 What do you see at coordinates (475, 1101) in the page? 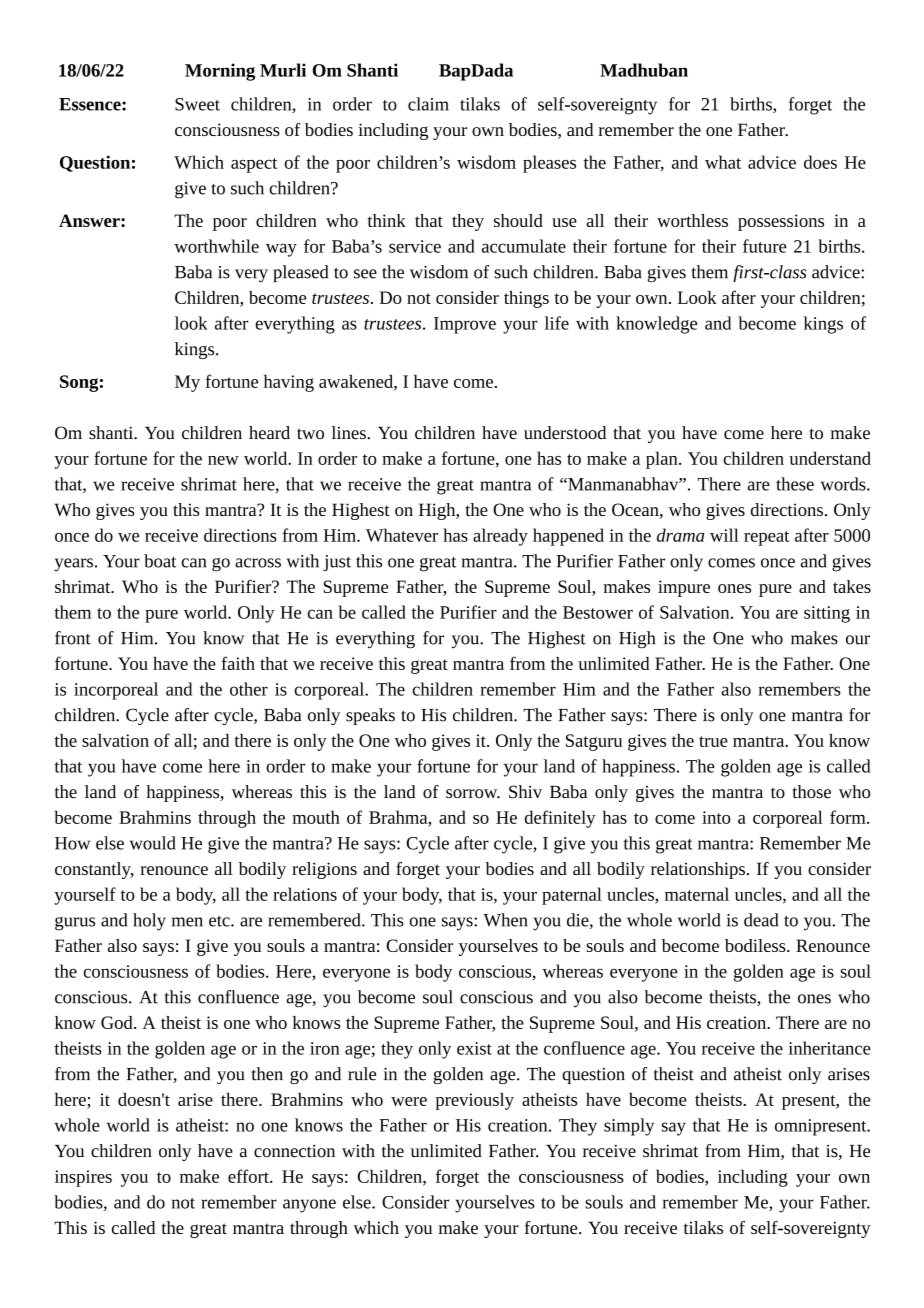
I see `previously` at bounding box center [475, 1101].
